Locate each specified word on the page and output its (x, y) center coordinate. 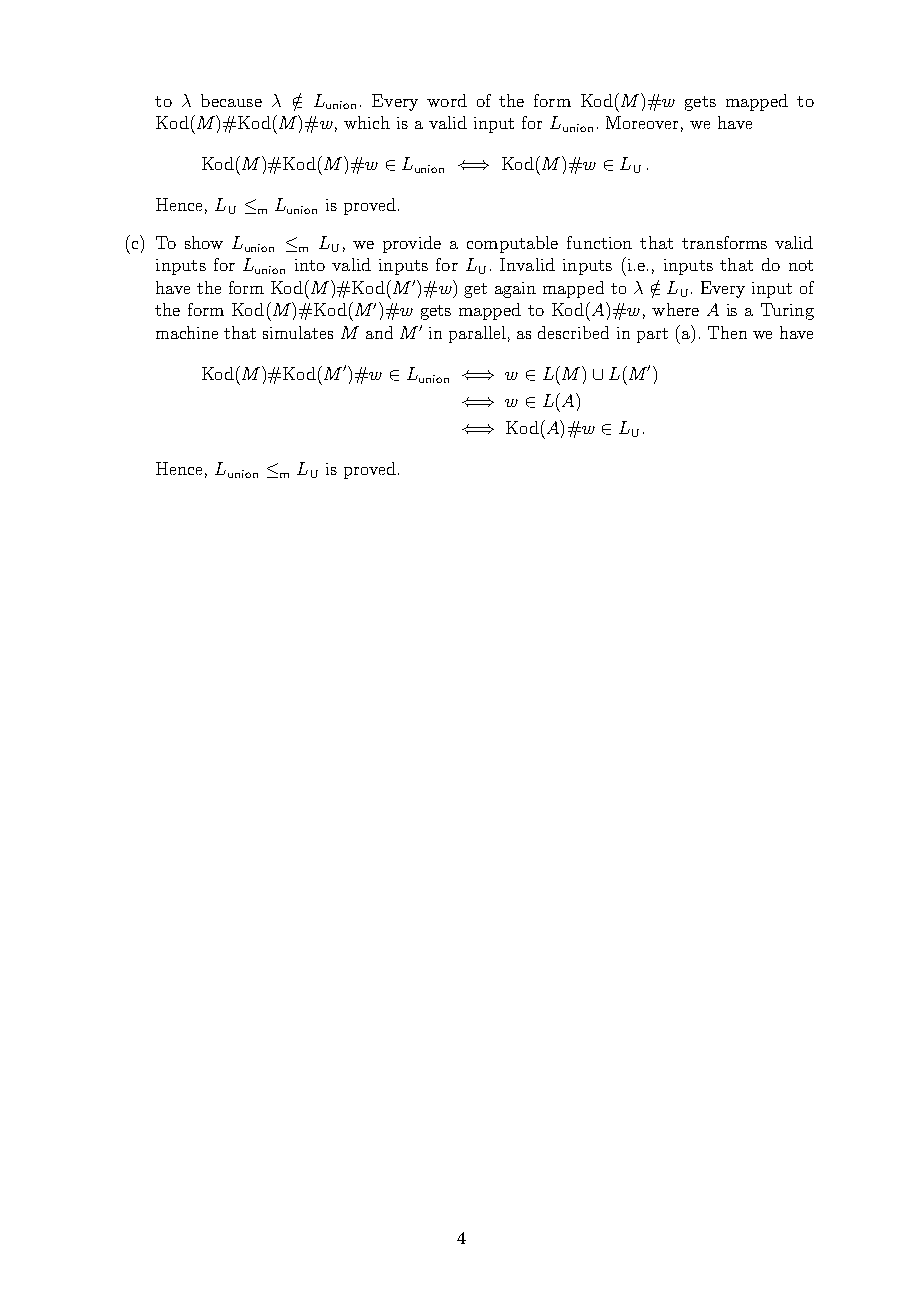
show (204, 242)
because (231, 100)
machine (187, 332)
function (599, 242)
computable (512, 244)
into (310, 265)
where (675, 309)
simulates (298, 332)
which (367, 122)
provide (412, 244)
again (515, 290)
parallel (477, 334)
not (801, 265)
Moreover (642, 122)
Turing (787, 311)
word (447, 100)
